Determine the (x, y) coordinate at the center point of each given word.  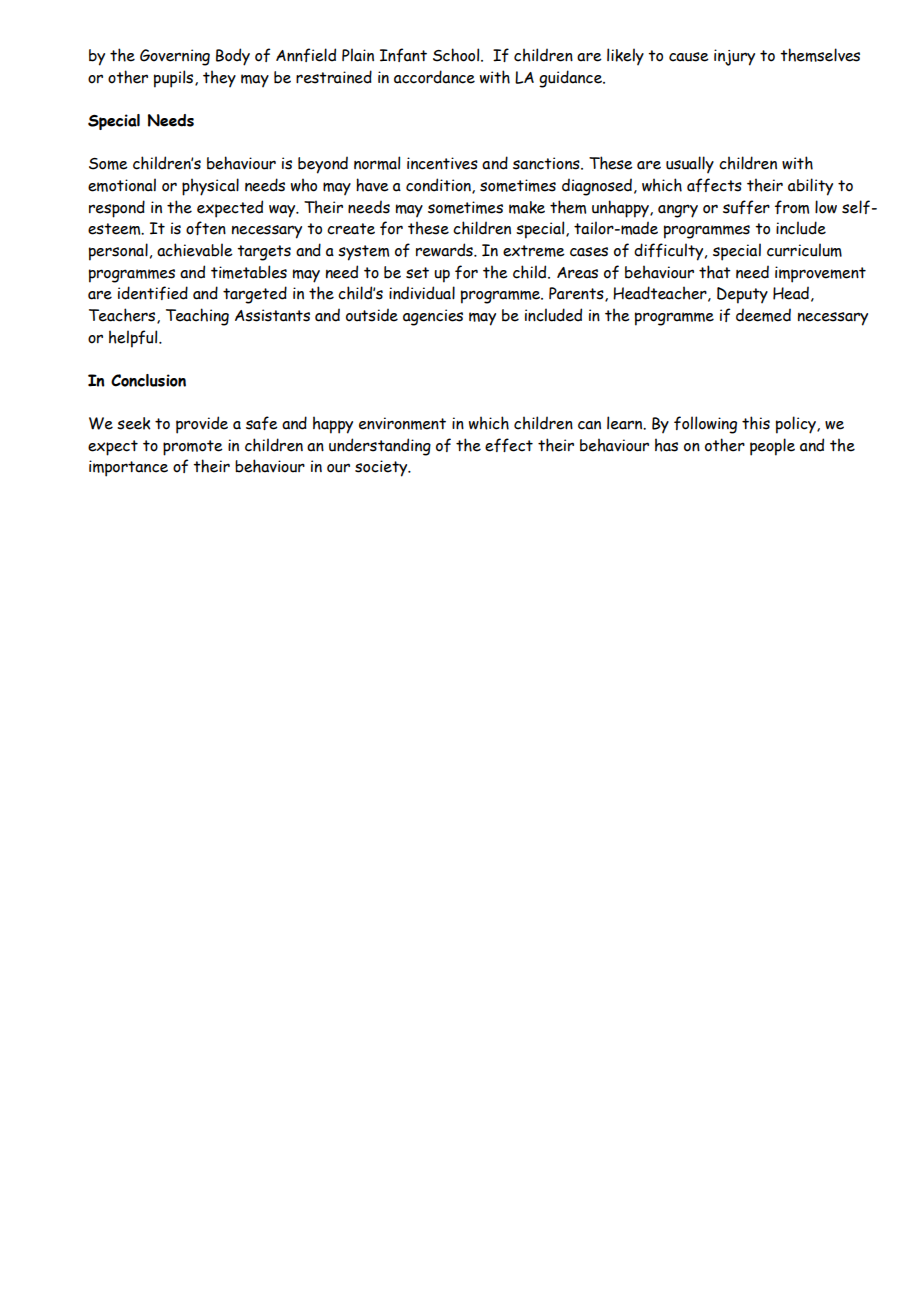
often (206, 228)
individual (422, 293)
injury (734, 57)
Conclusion (148, 380)
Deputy (742, 295)
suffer (746, 207)
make (527, 207)
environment (402, 423)
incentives (442, 163)
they (219, 78)
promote (193, 448)
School (457, 55)
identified (153, 293)
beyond (323, 165)
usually (690, 164)
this (756, 423)
